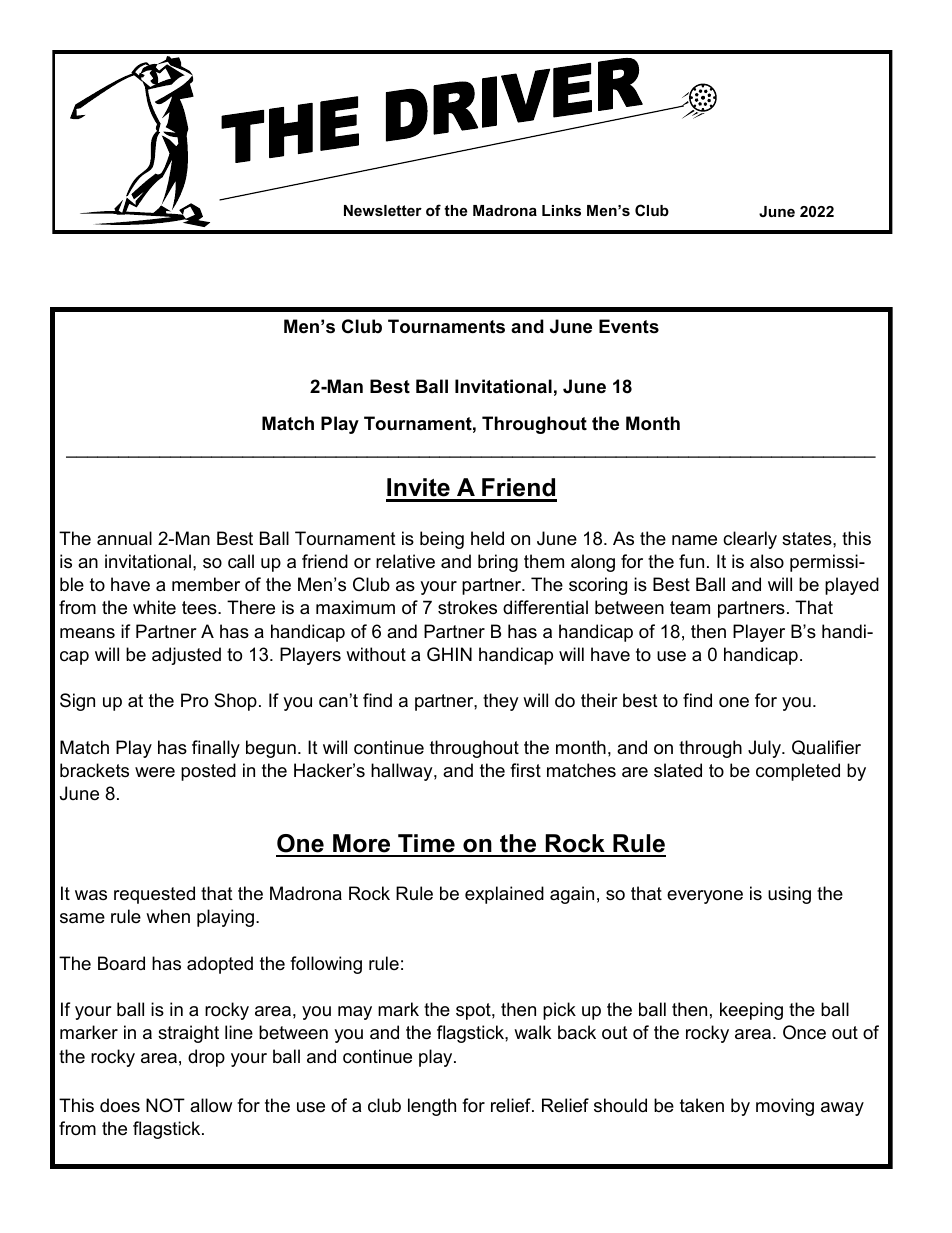 The image size is (952, 1233). I want to click on requested, so click(154, 895).
